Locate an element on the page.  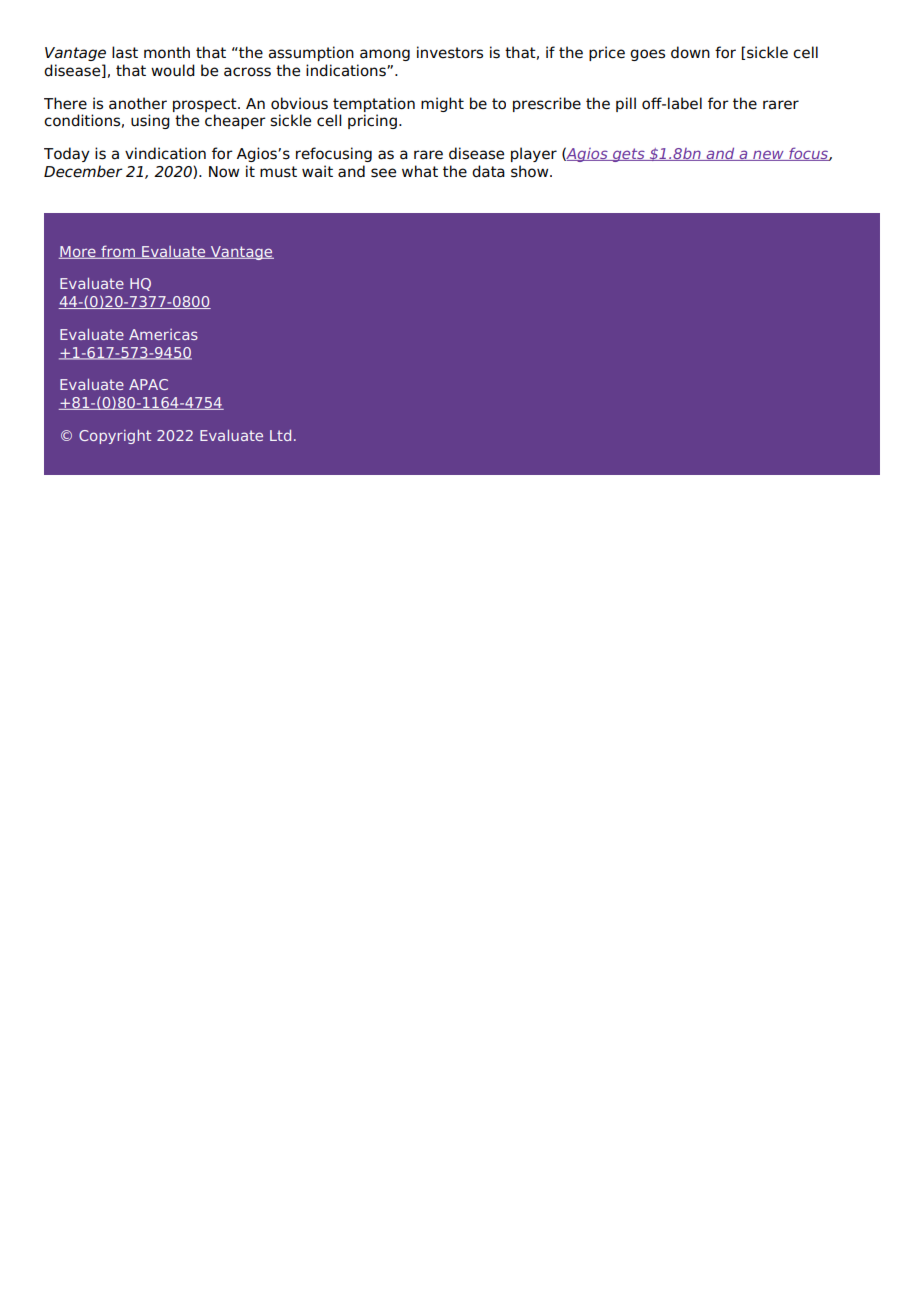
APAC is located at coordinates (148, 384).
